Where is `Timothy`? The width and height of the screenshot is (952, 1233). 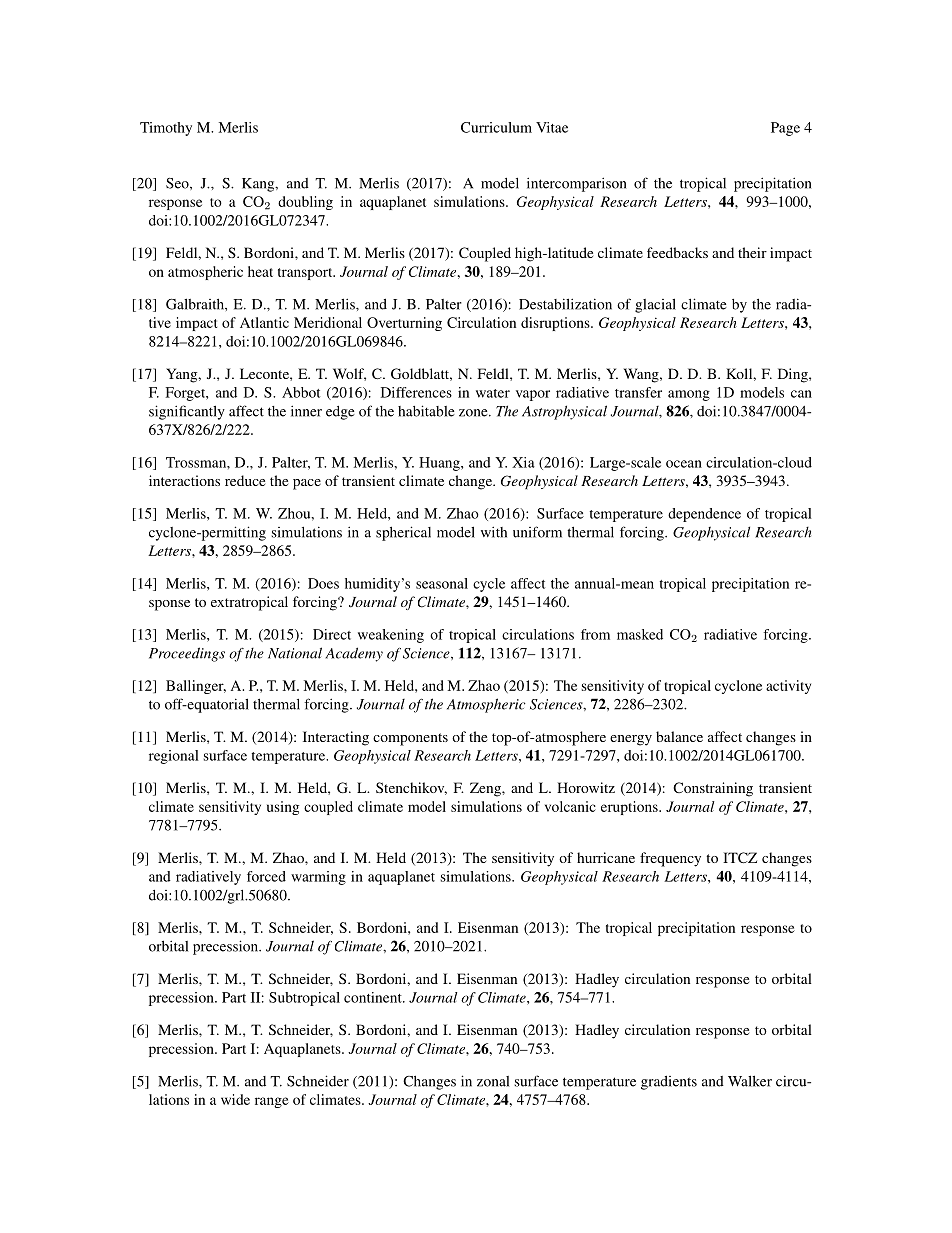 Timothy is located at coordinates (166, 129).
